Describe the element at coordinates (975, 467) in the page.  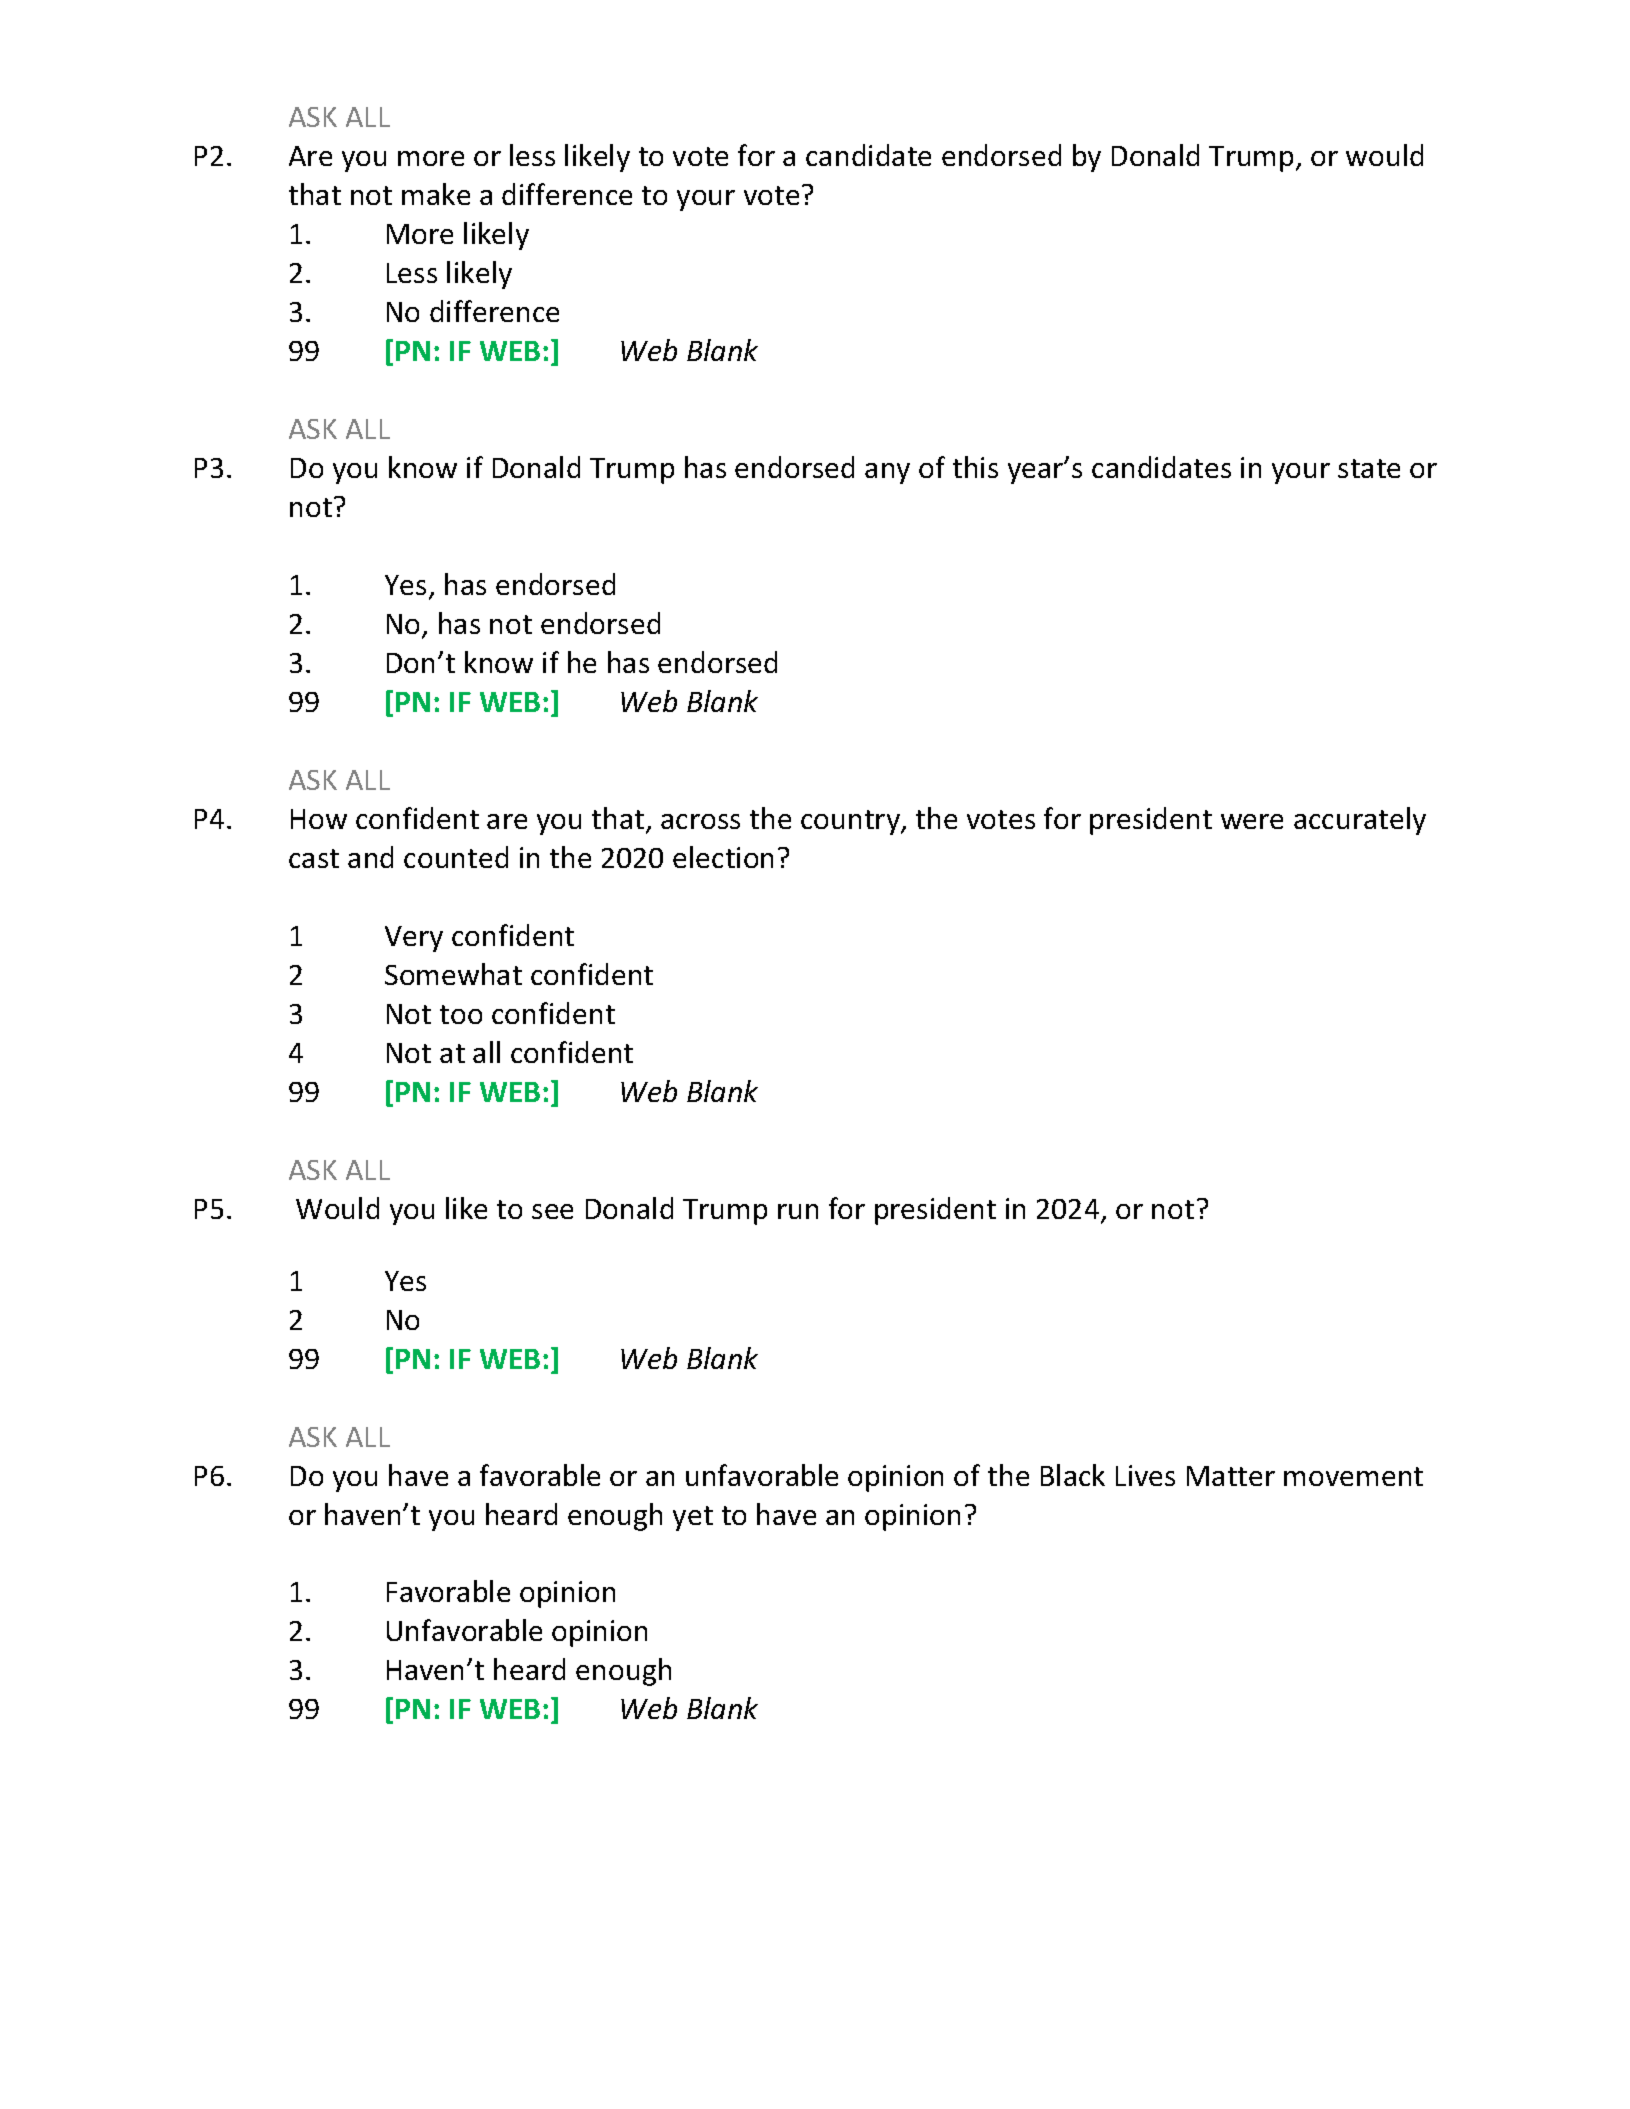
I see `this` at that location.
